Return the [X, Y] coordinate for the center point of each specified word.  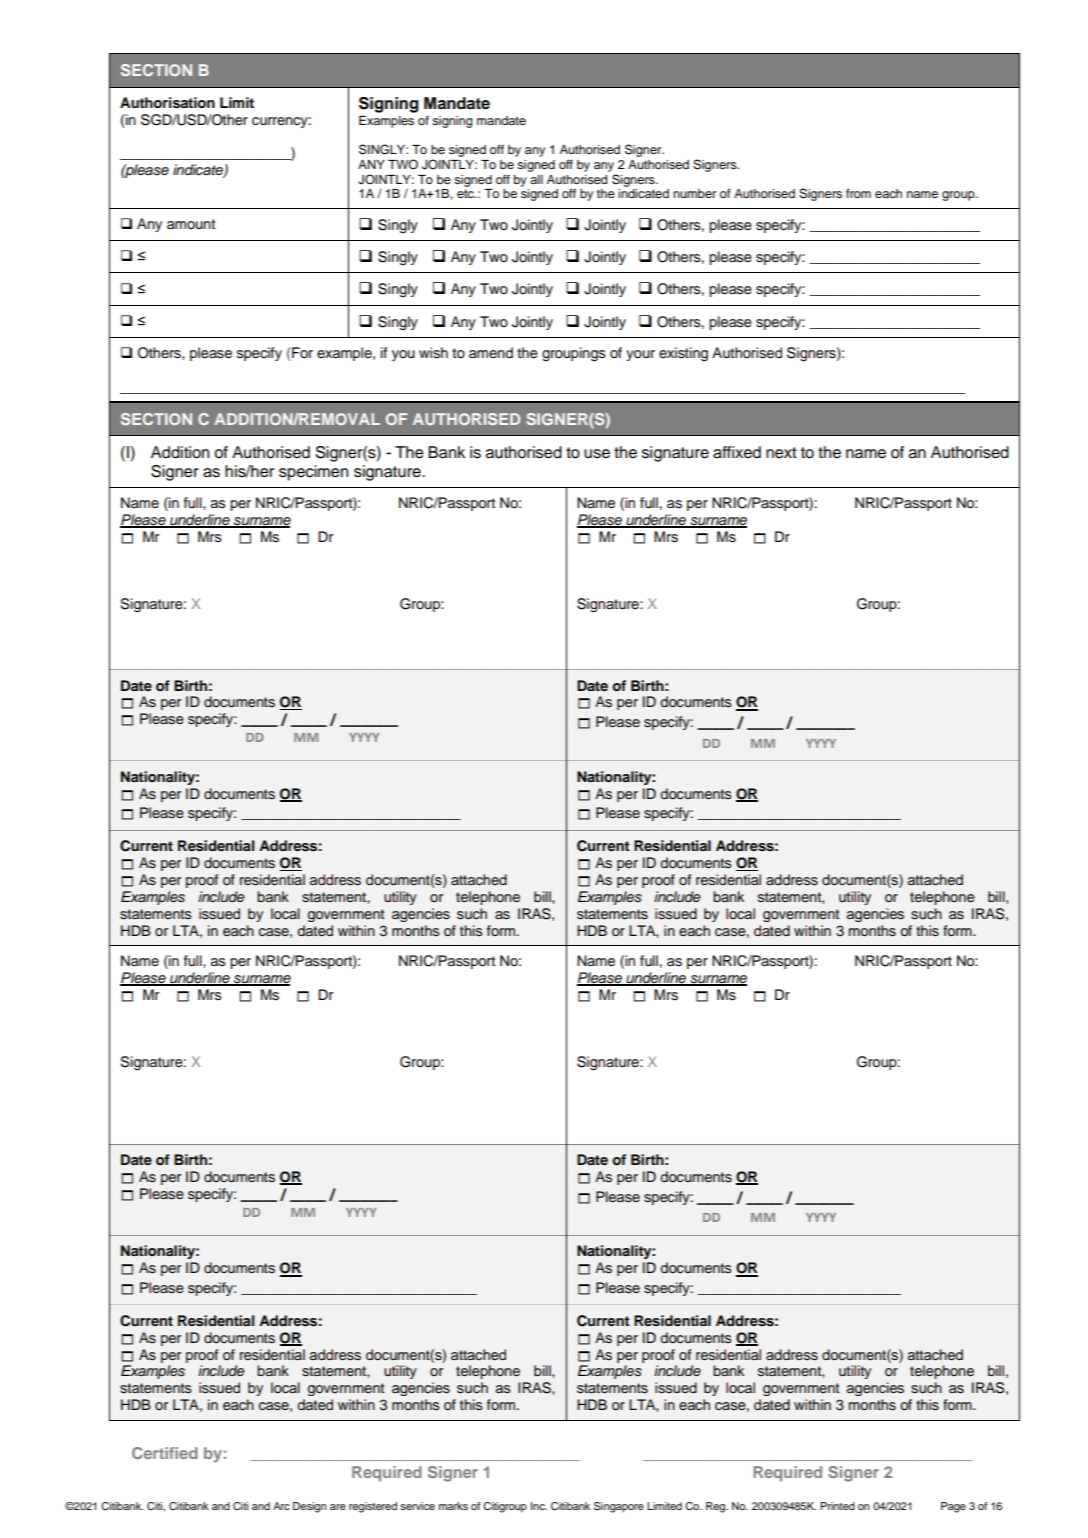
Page [953, 1507]
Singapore [619, 1507]
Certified [165, 1453]
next [781, 453]
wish [433, 353]
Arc [281, 1506]
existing [683, 354]
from [858, 193]
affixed [737, 452]
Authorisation [167, 103]
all [536, 179]
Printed [838, 1506]
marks [453, 1506]
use [597, 454]
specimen [314, 473]
